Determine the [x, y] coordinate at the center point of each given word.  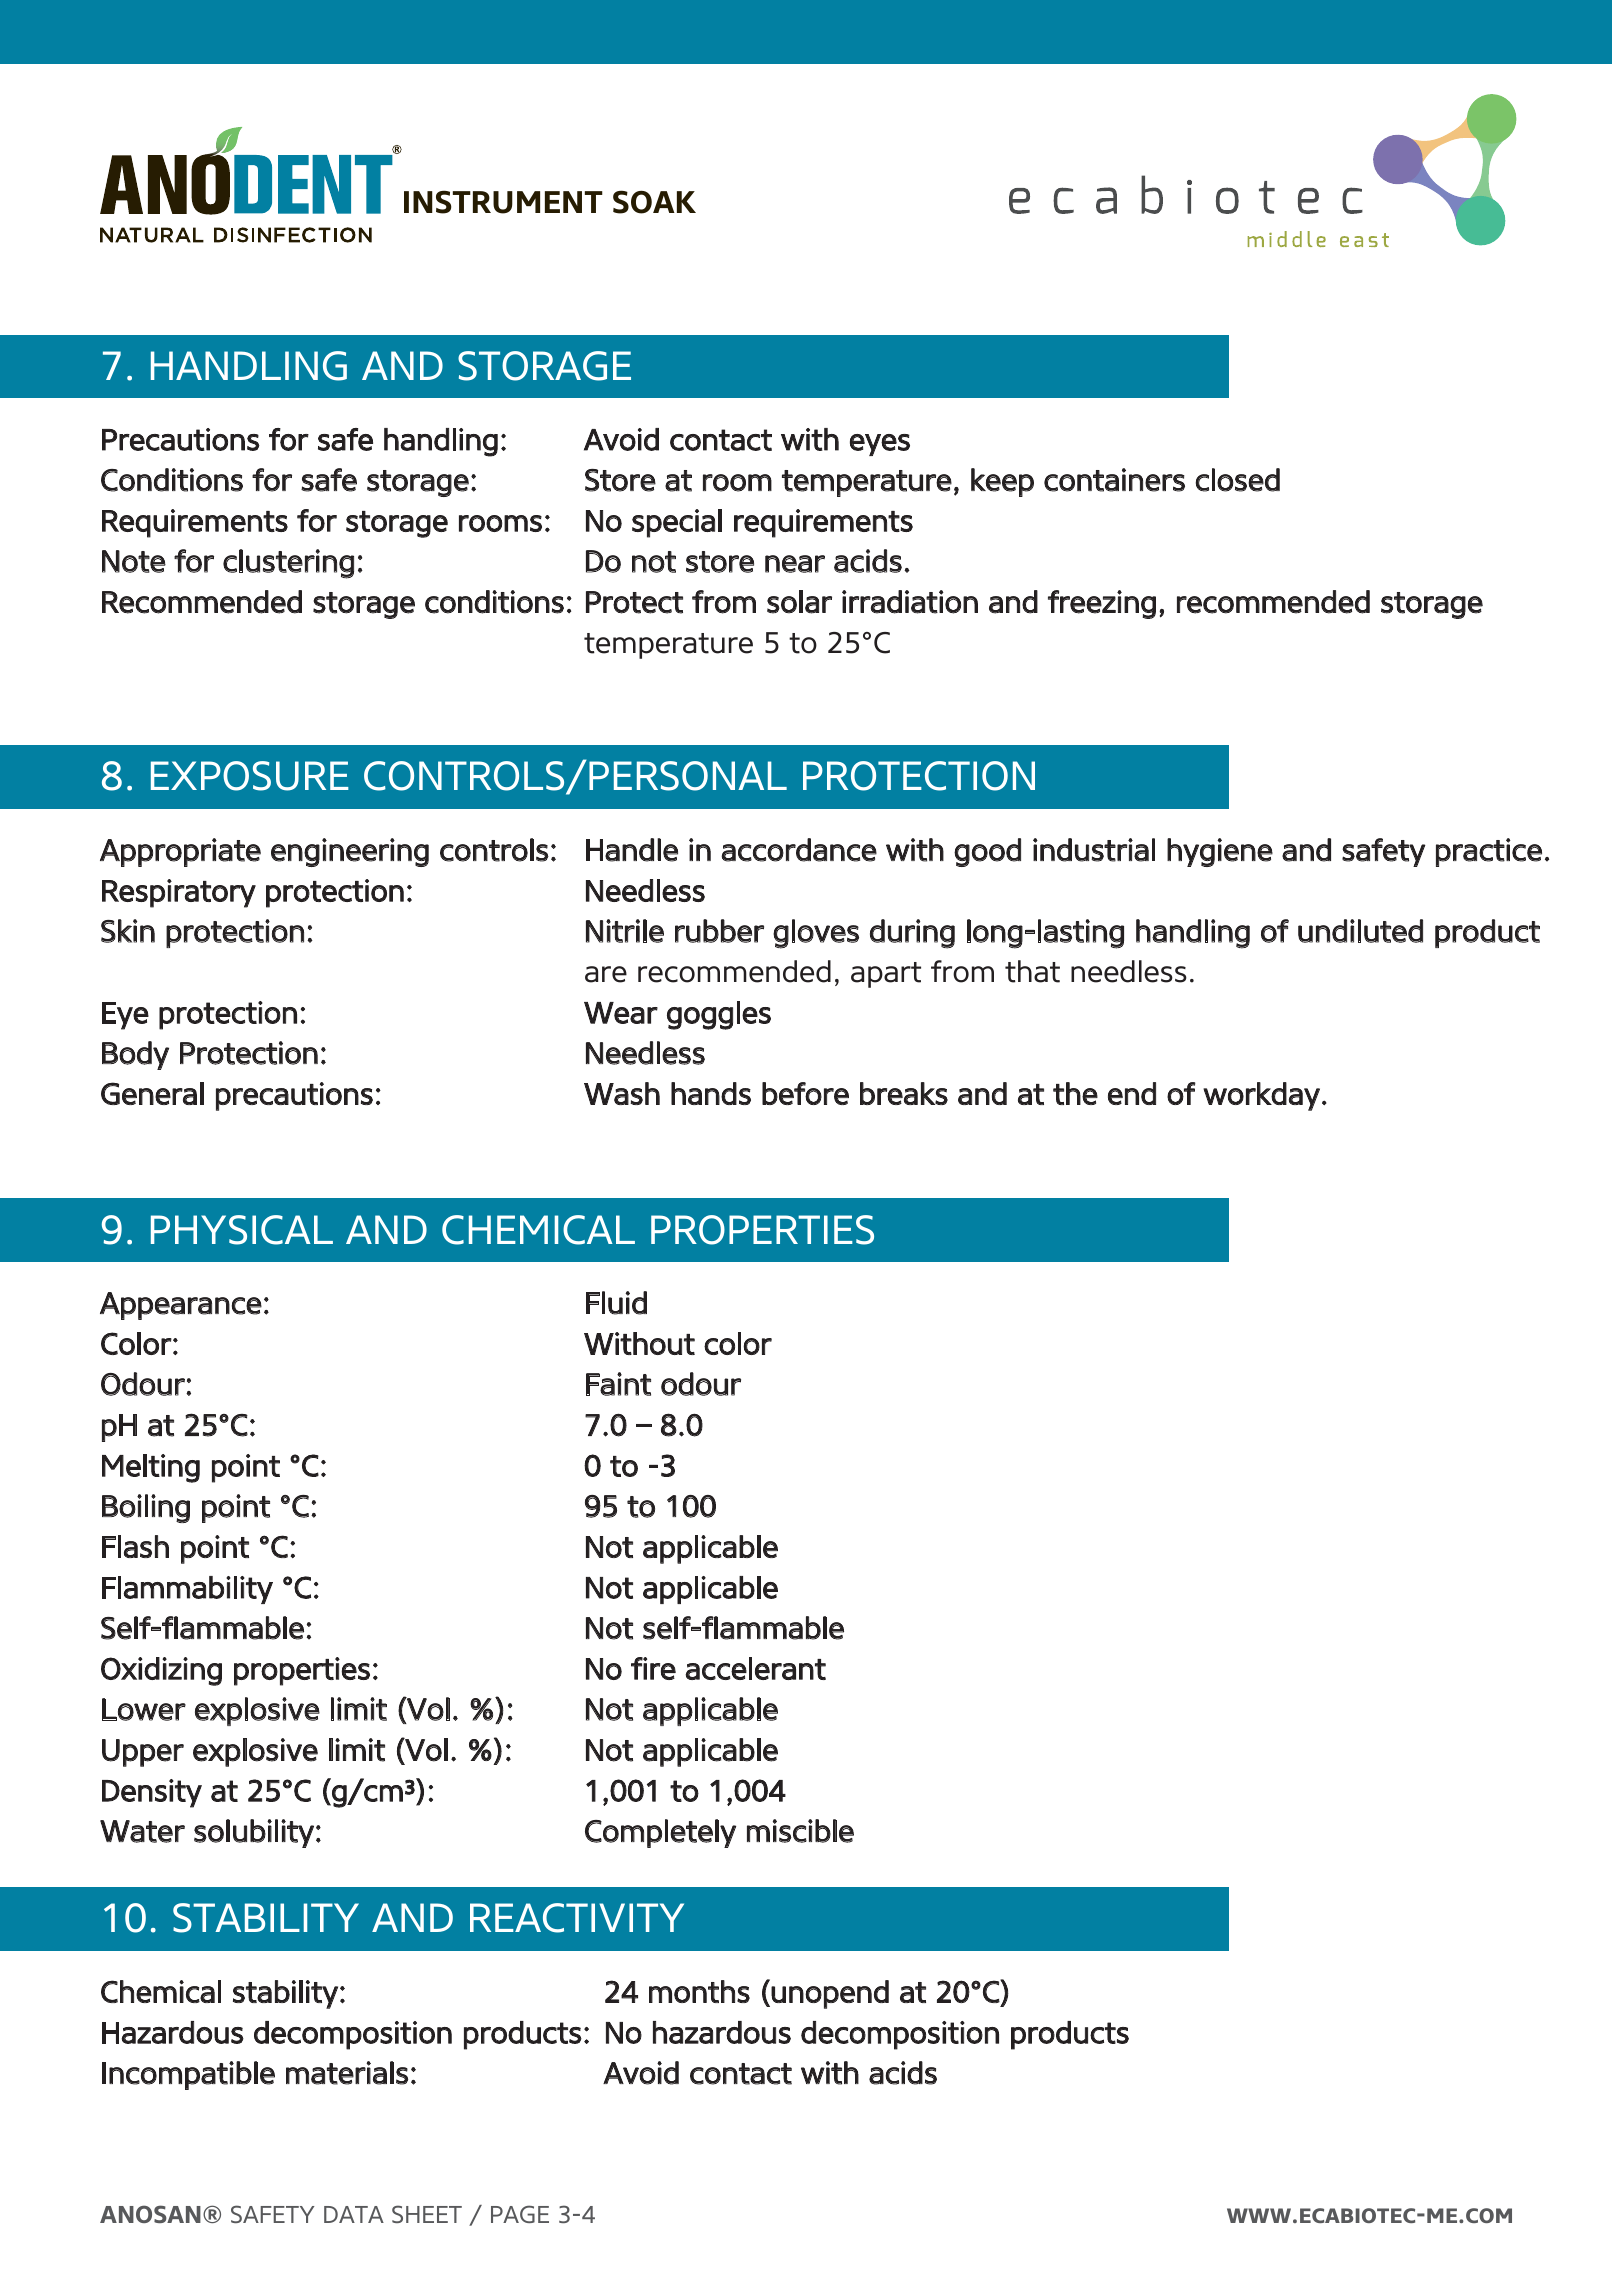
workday [1261, 1096]
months [699, 1991]
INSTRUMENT [503, 202]
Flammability [187, 1590]
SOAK [654, 202]
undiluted [1360, 931]
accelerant [755, 1668]
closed [1238, 480]
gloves [816, 934]
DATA [354, 2214]
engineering [350, 852]
